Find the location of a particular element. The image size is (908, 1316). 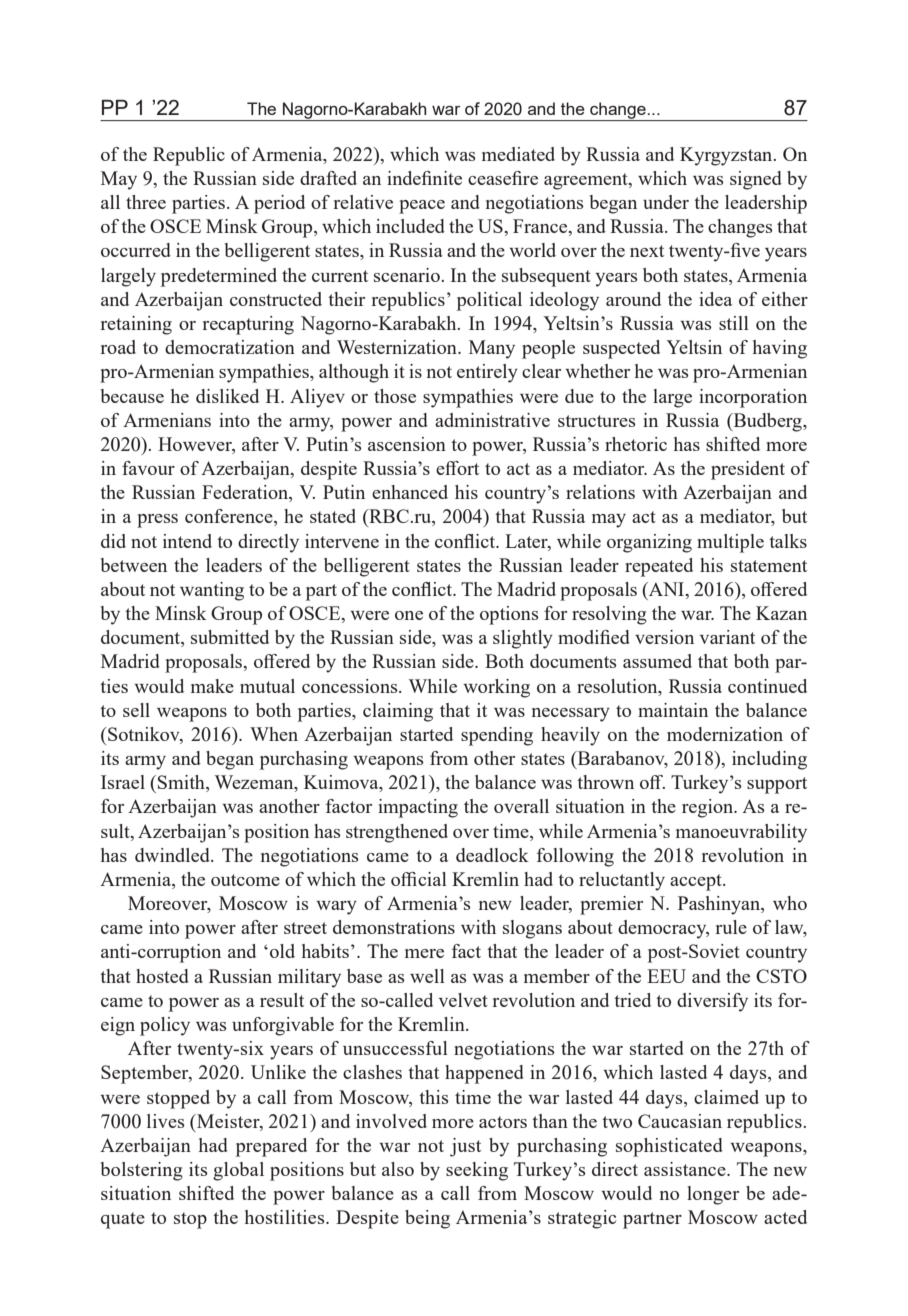

indefinite is located at coordinates (424, 178).
